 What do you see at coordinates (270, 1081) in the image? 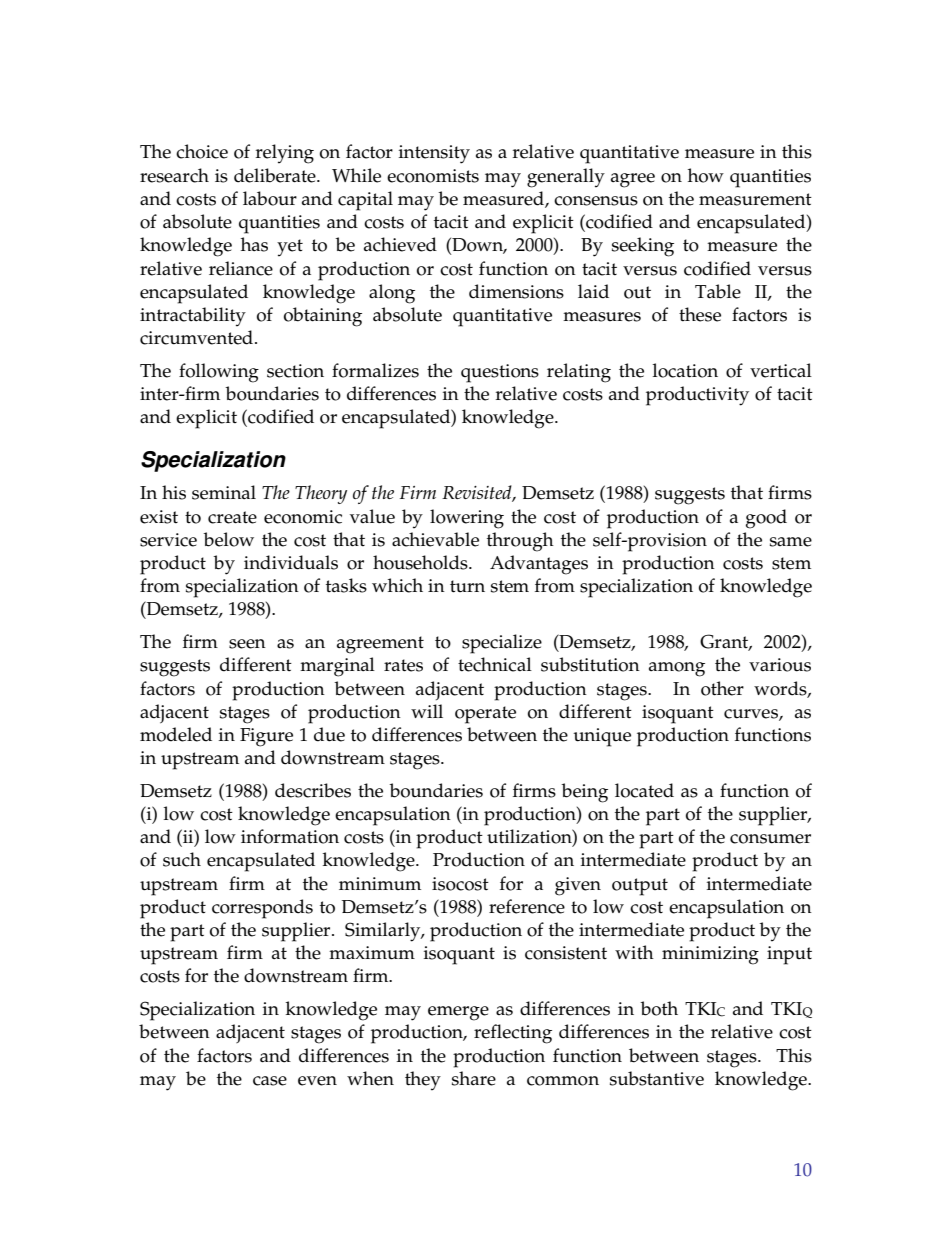
I see `case` at bounding box center [270, 1081].
